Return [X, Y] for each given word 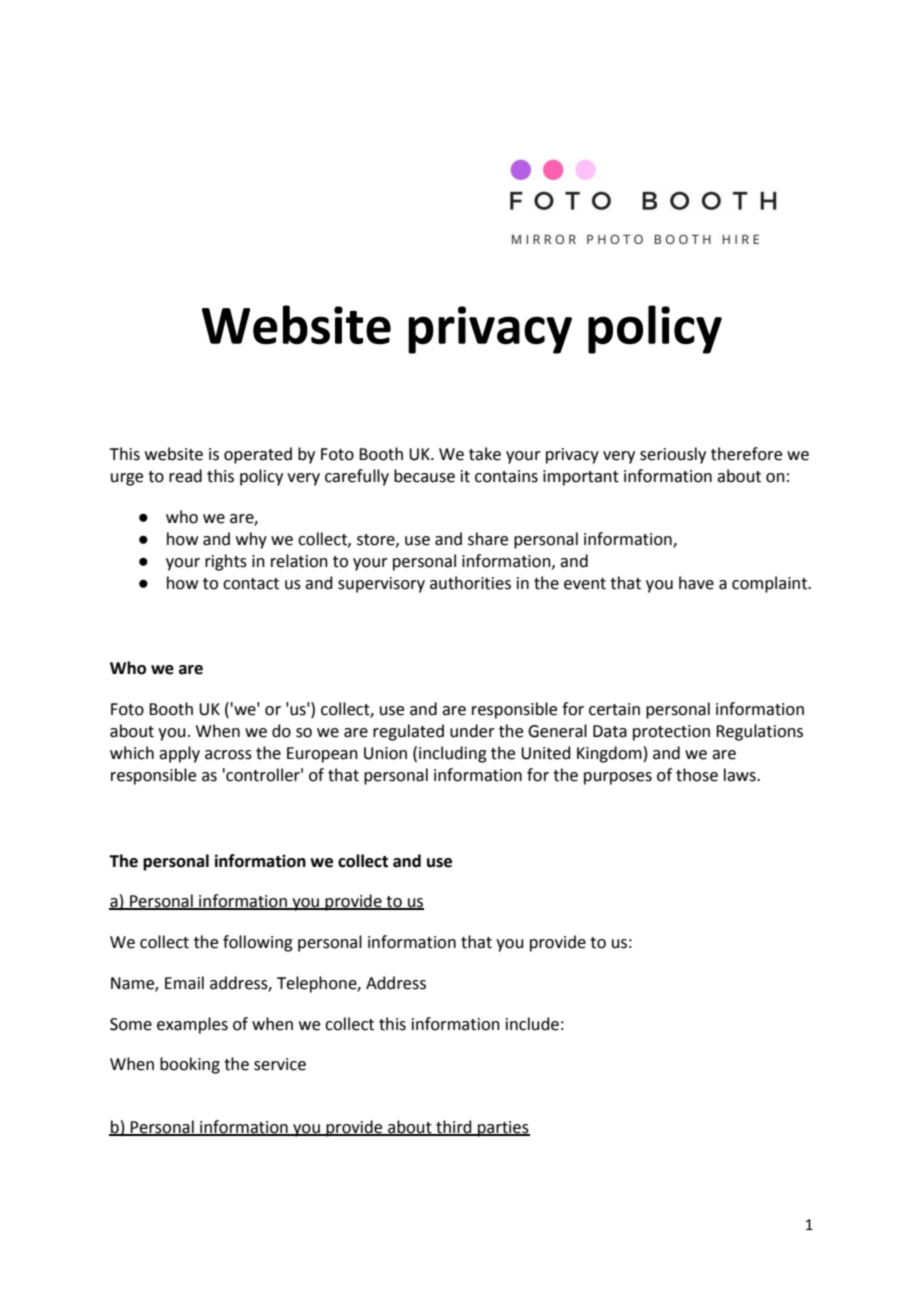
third [454, 1128]
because [424, 476]
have [696, 583]
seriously [673, 455]
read [185, 476]
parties [503, 1129]
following [258, 943]
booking [190, 1065]
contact [251, 584]
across [228, 755]
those [697, 775]
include [532, 1024]
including [453, 754]
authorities [470, 583]
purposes [618, 778]
